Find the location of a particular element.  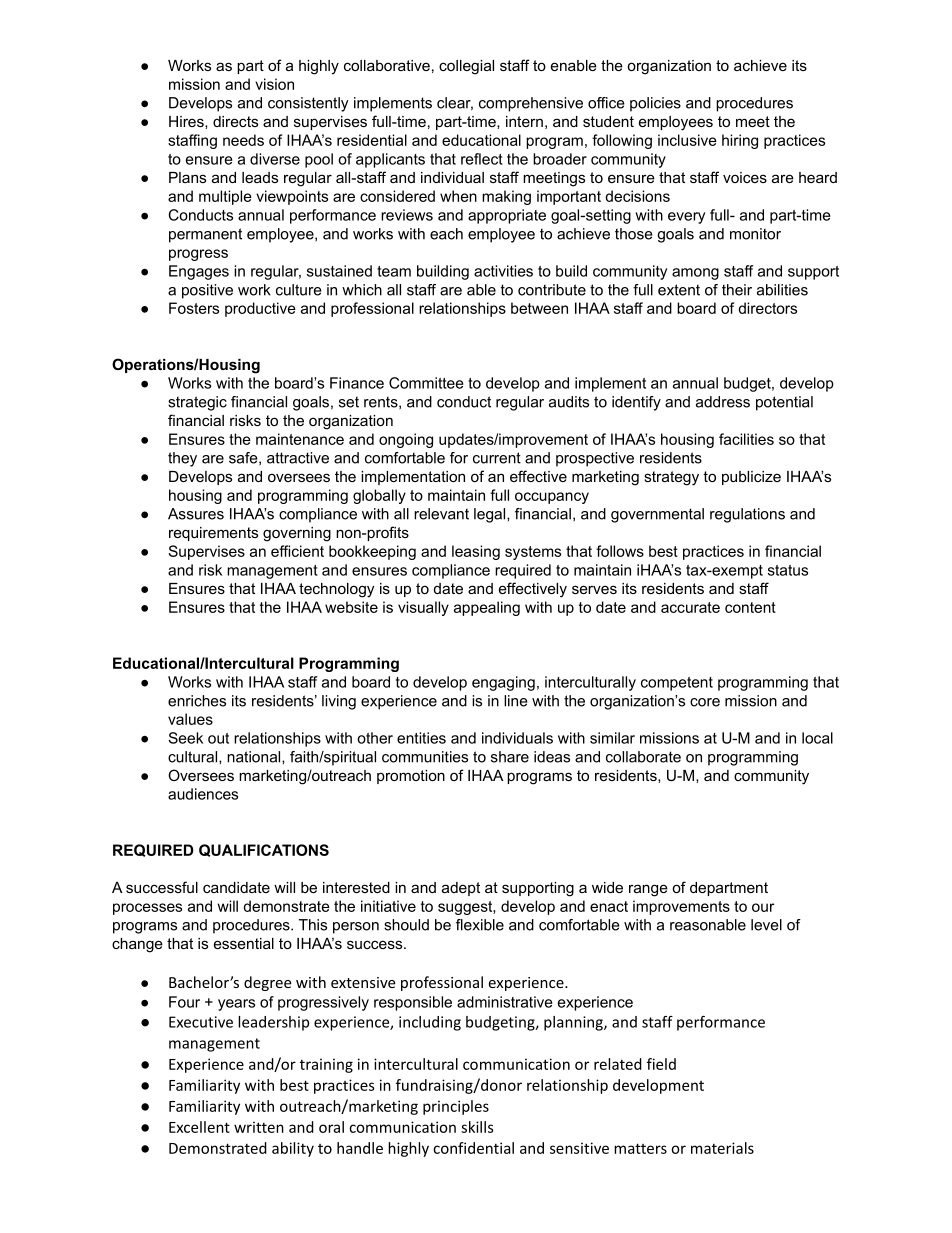

directs is located at coordinates (235, 121).
